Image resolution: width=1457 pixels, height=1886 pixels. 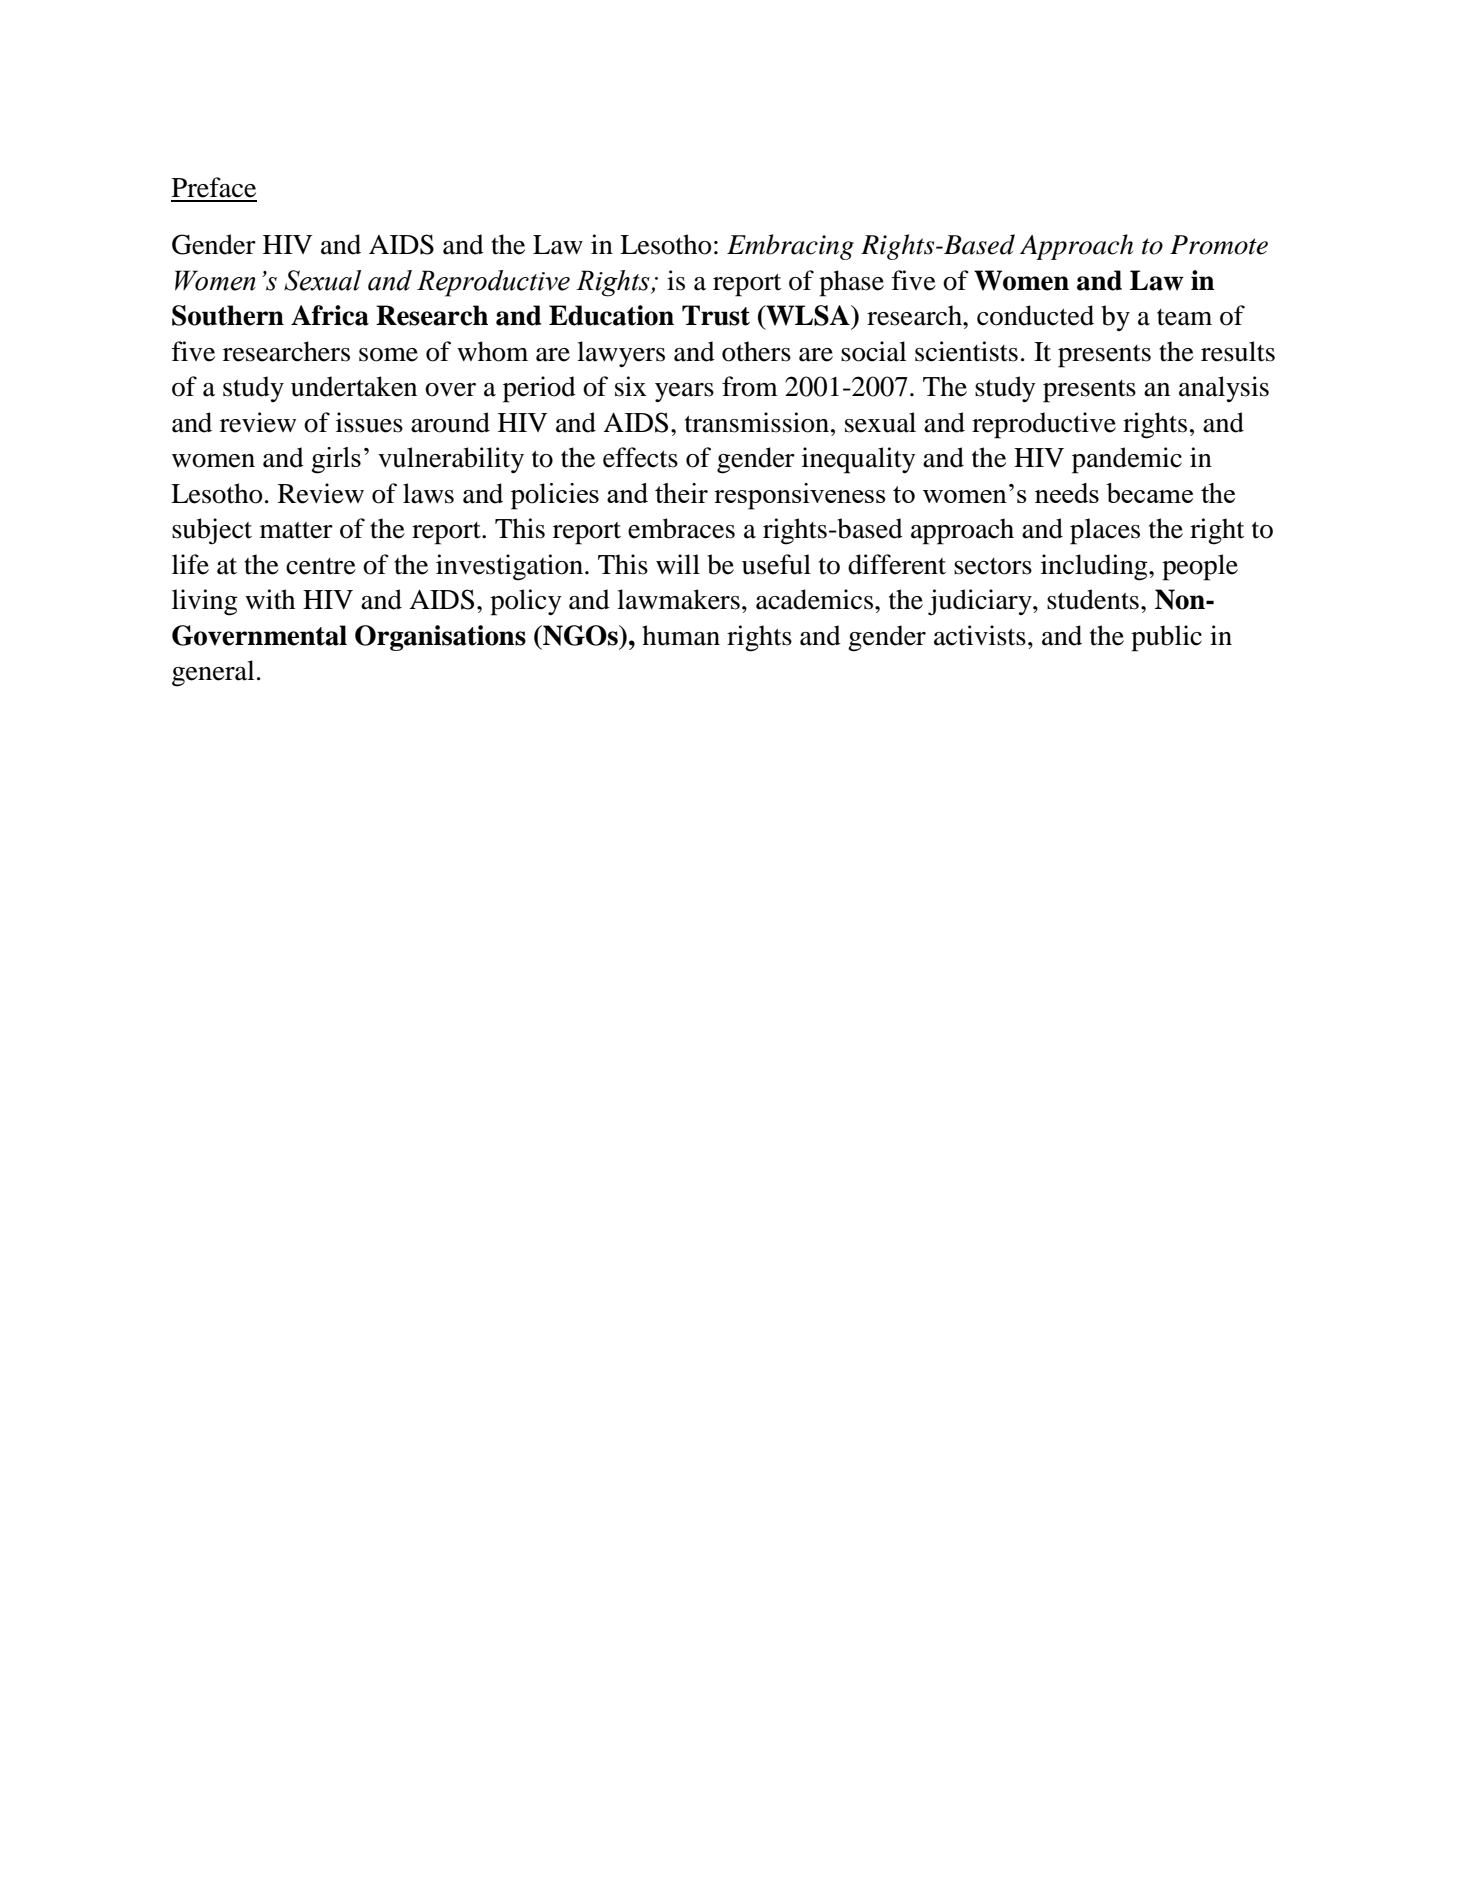 What do you see at coordinates (678, 564) in the page?
I see `will` at bounding box center [678, 564].
